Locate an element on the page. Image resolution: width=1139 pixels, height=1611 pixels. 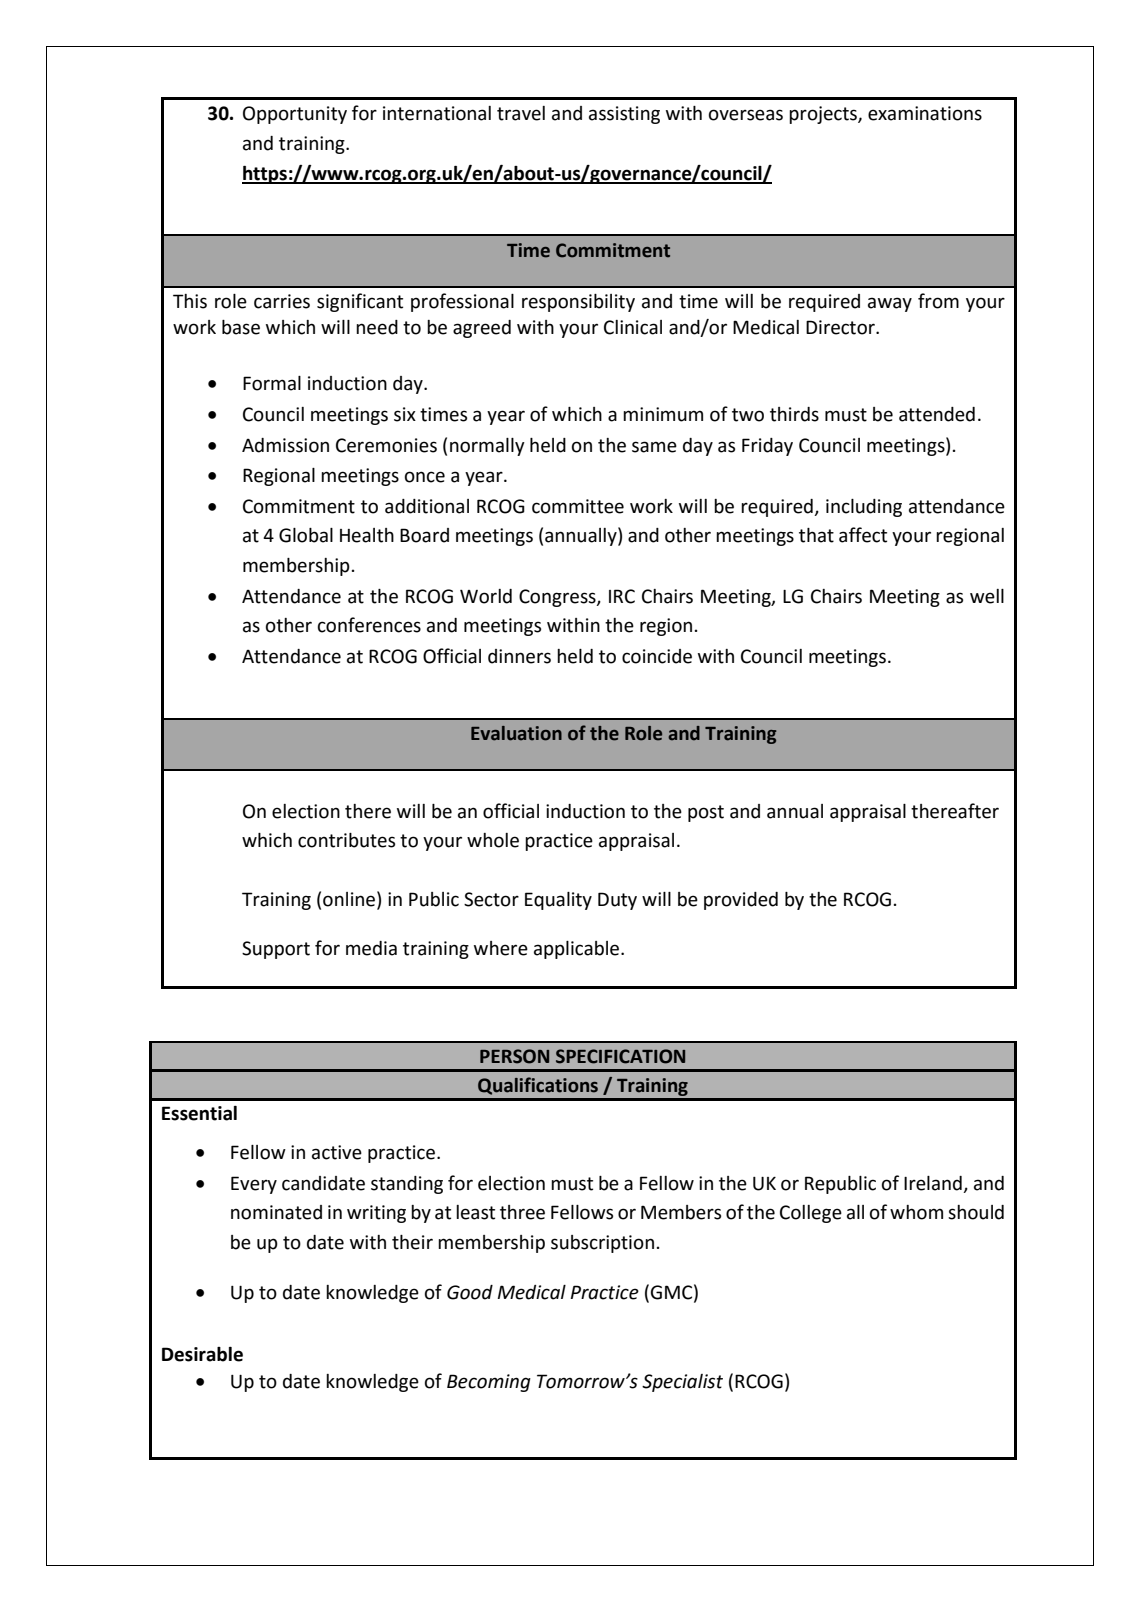
examinations is located at coordinates (925, 113).
